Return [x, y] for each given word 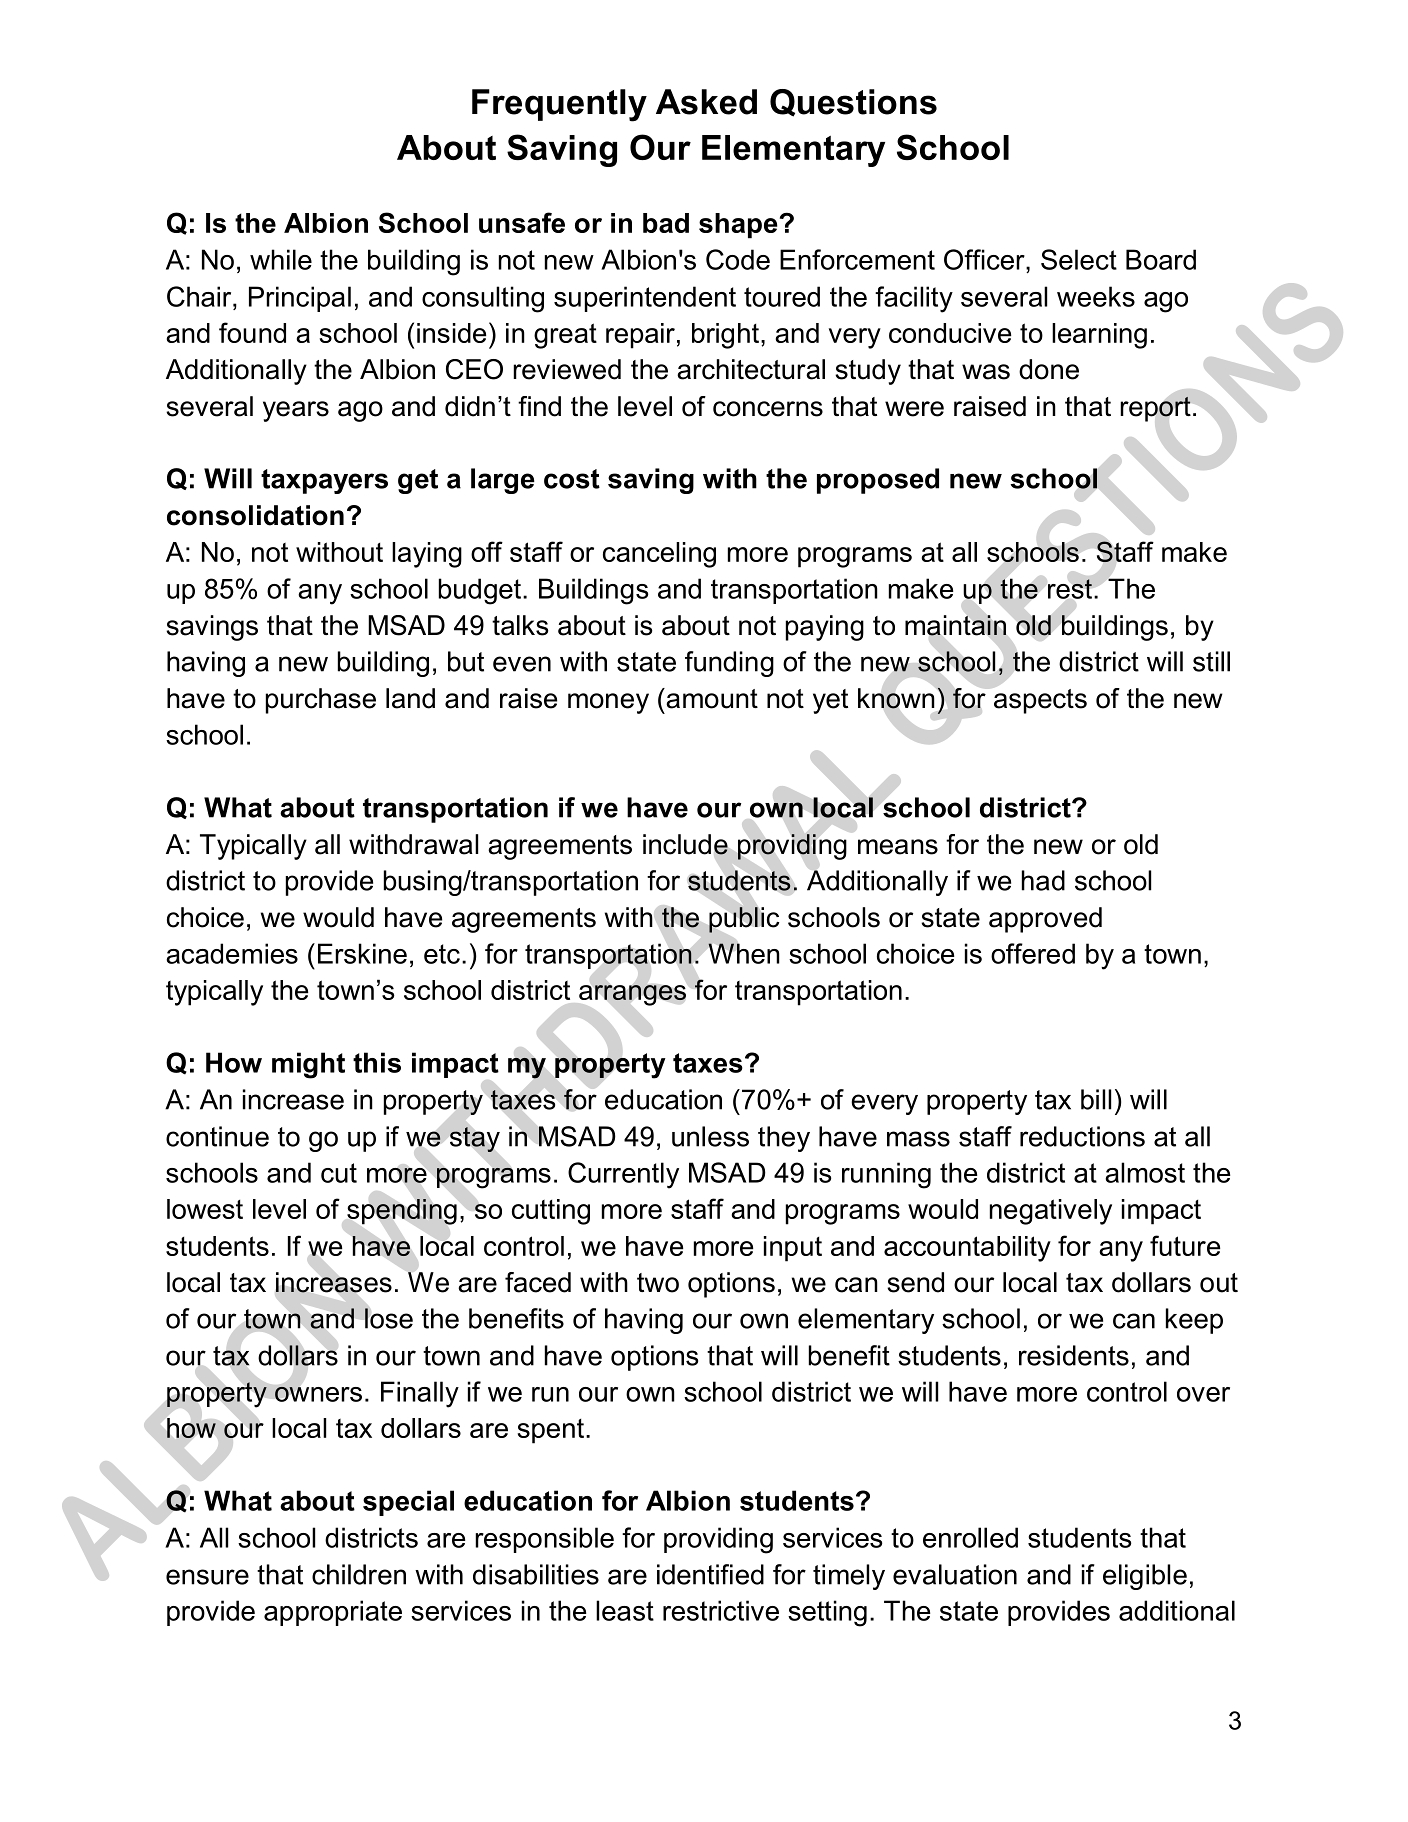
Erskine [362, 953]
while [281, 259]
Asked [706, 102]
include [685, 844]
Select [1079, 259]
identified [710, 1574]
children [359, 1574]
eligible [1145, 1577]
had [1043, 880]
